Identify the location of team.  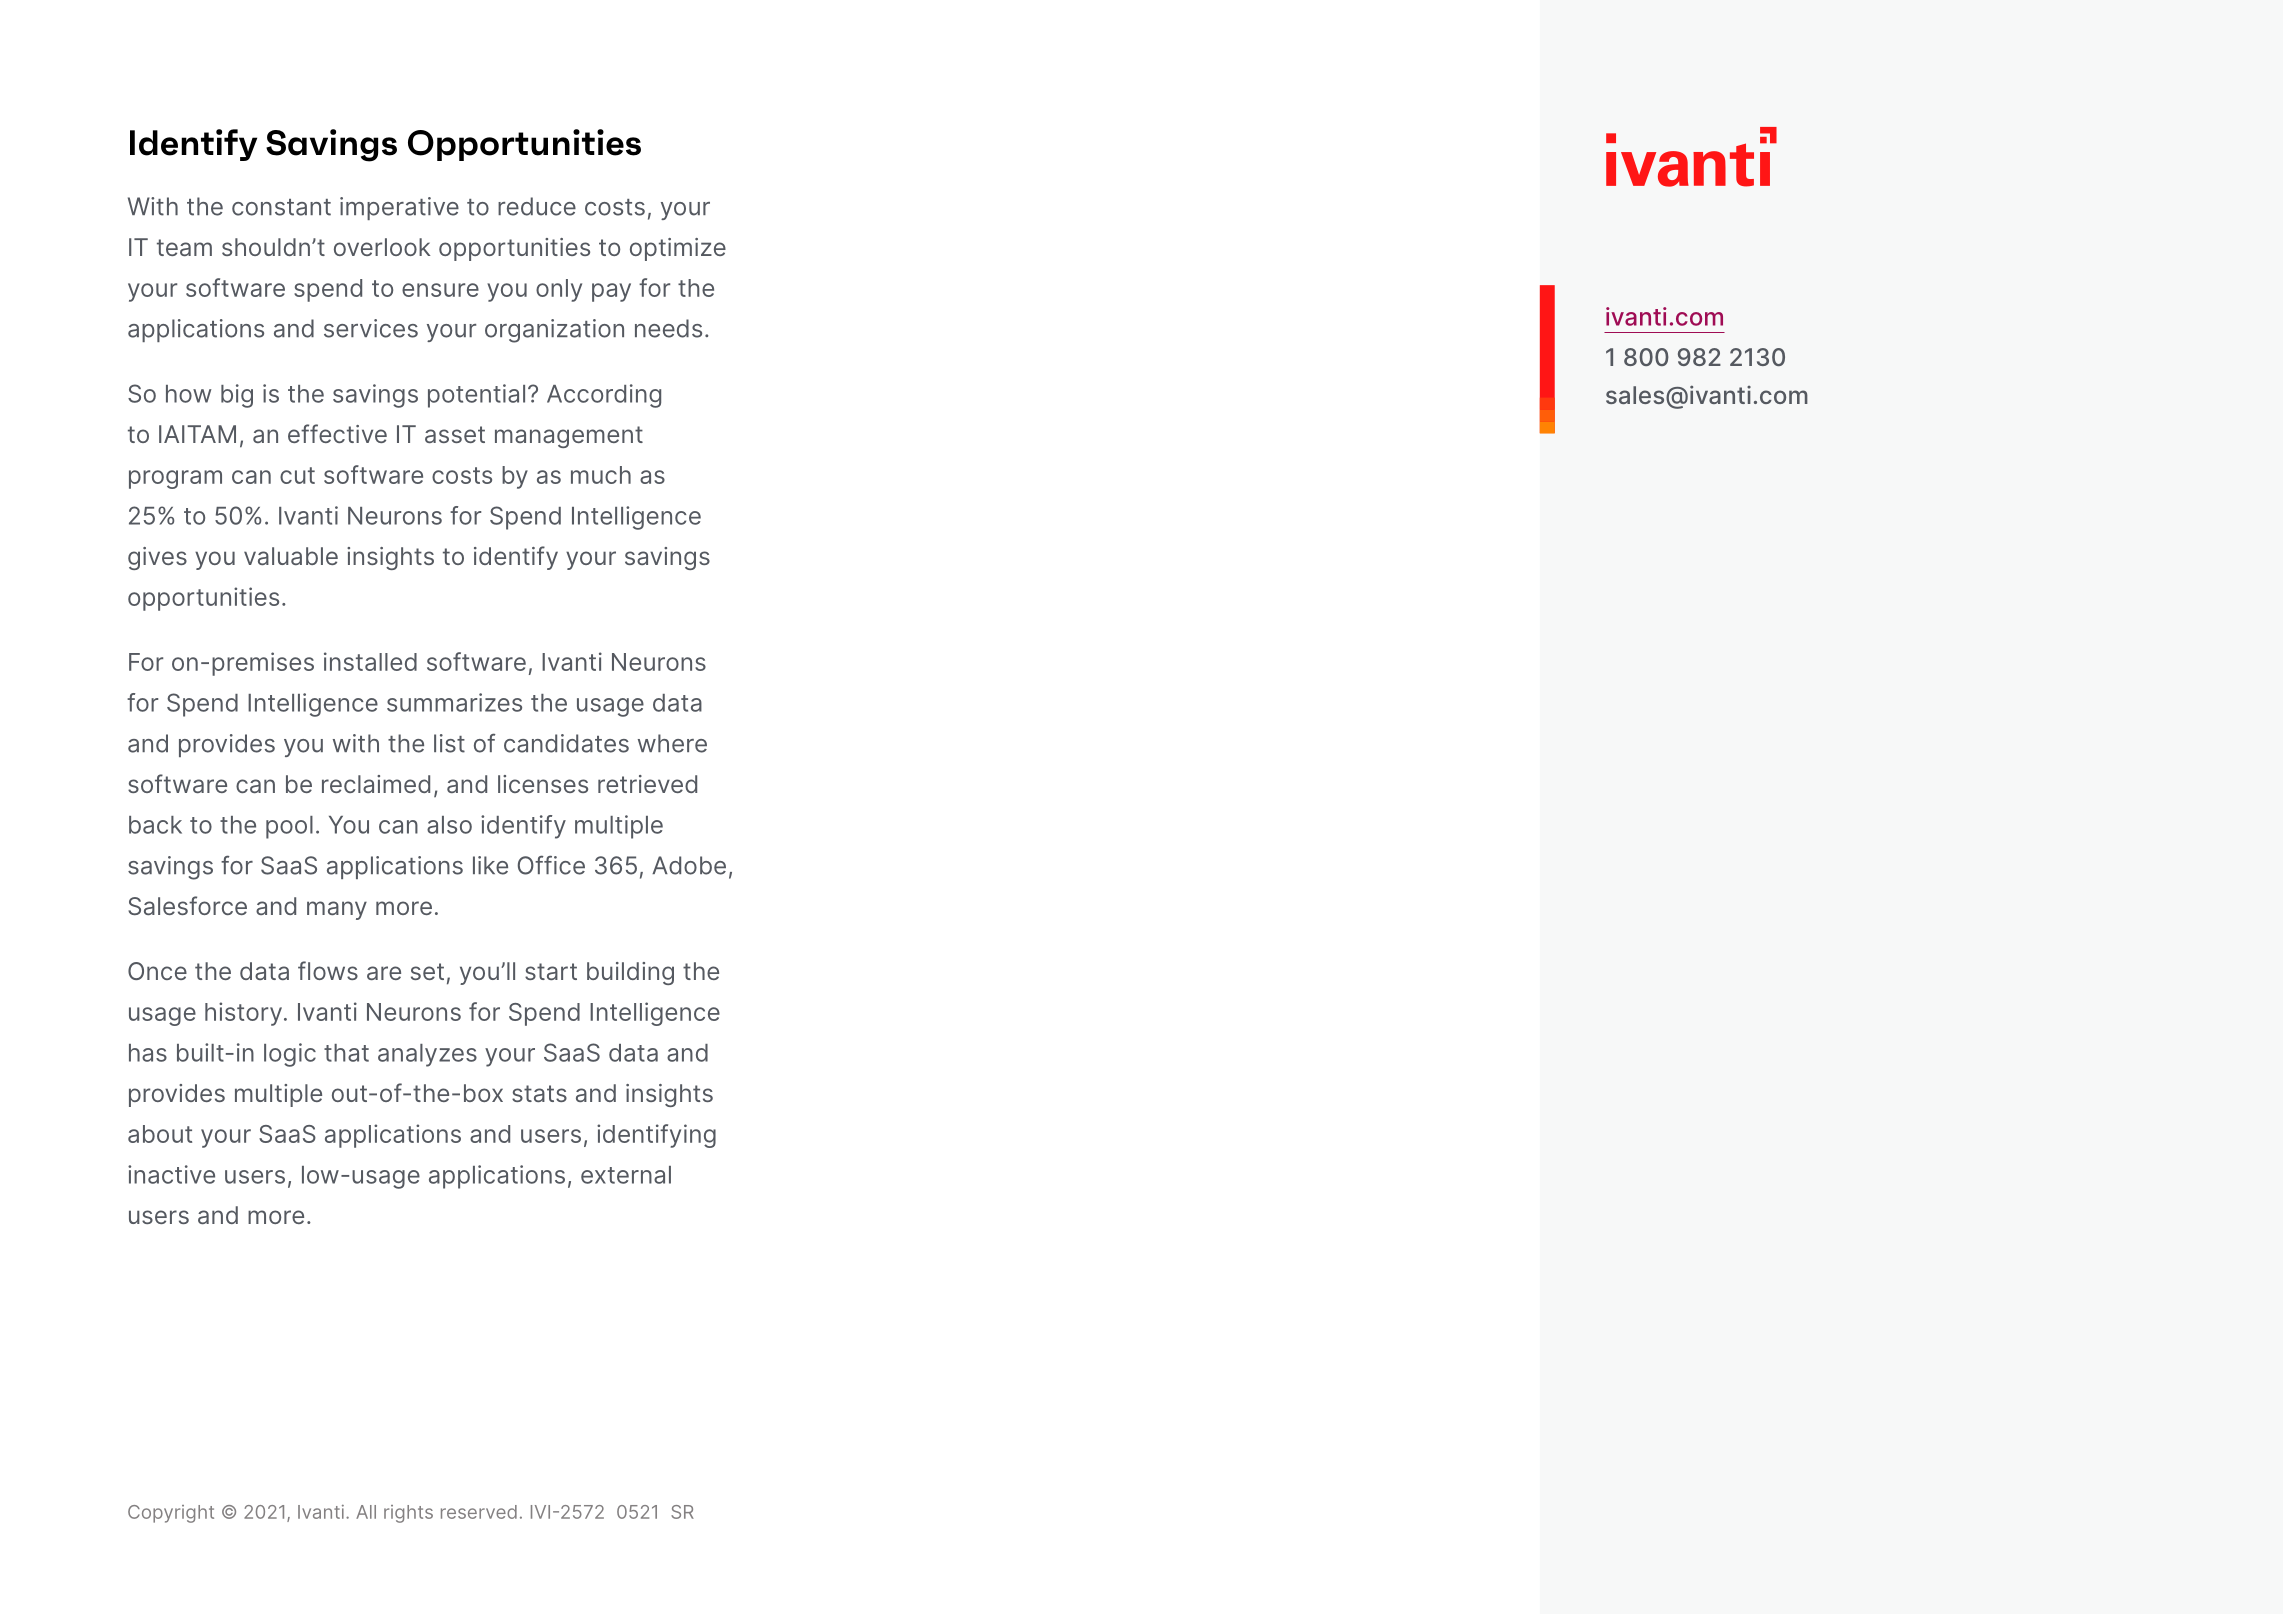
(184, 247).
